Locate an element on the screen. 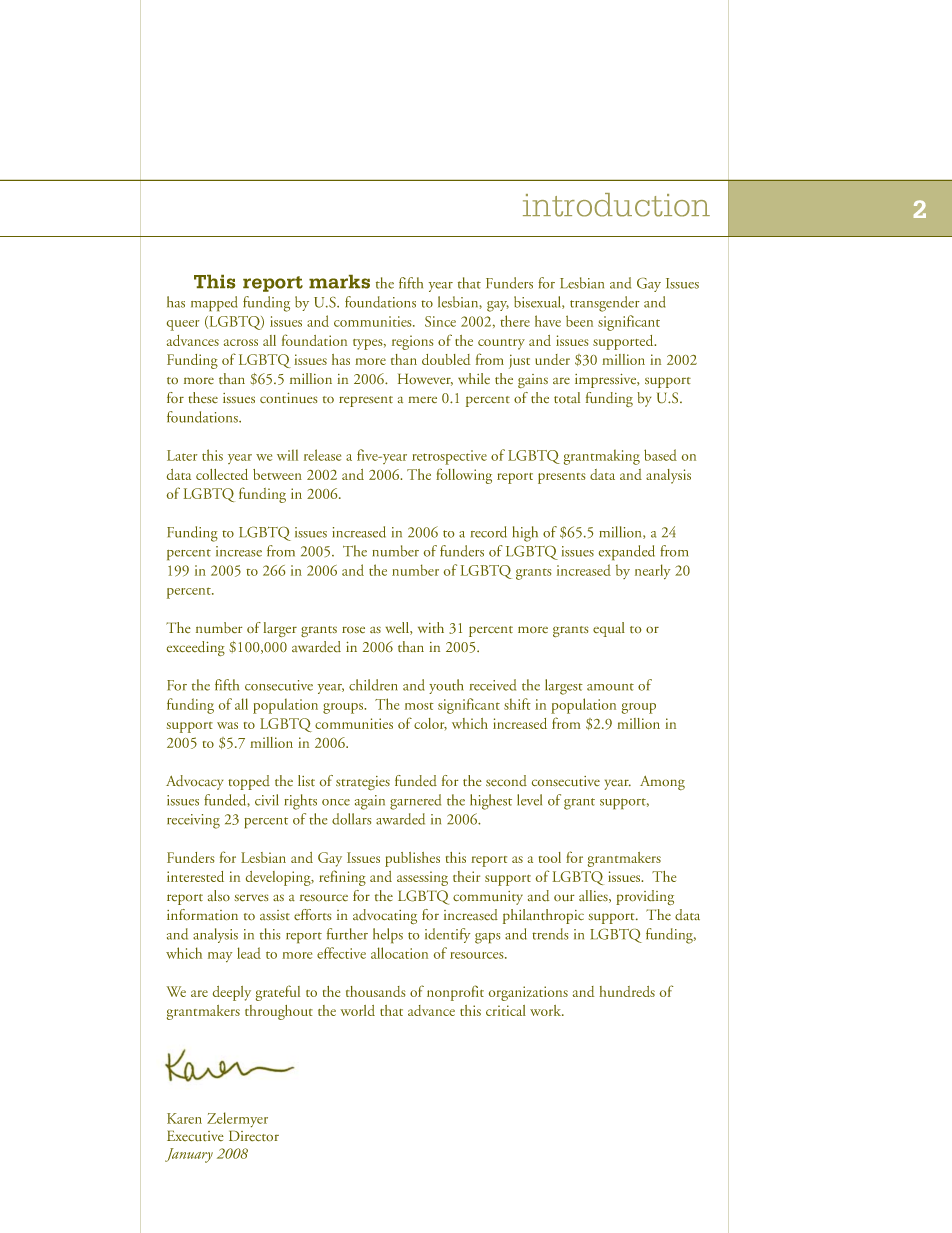 Image resolution: width=952 pixels, height=1233 pixels. mapped is located at coordinates (214, 303).
